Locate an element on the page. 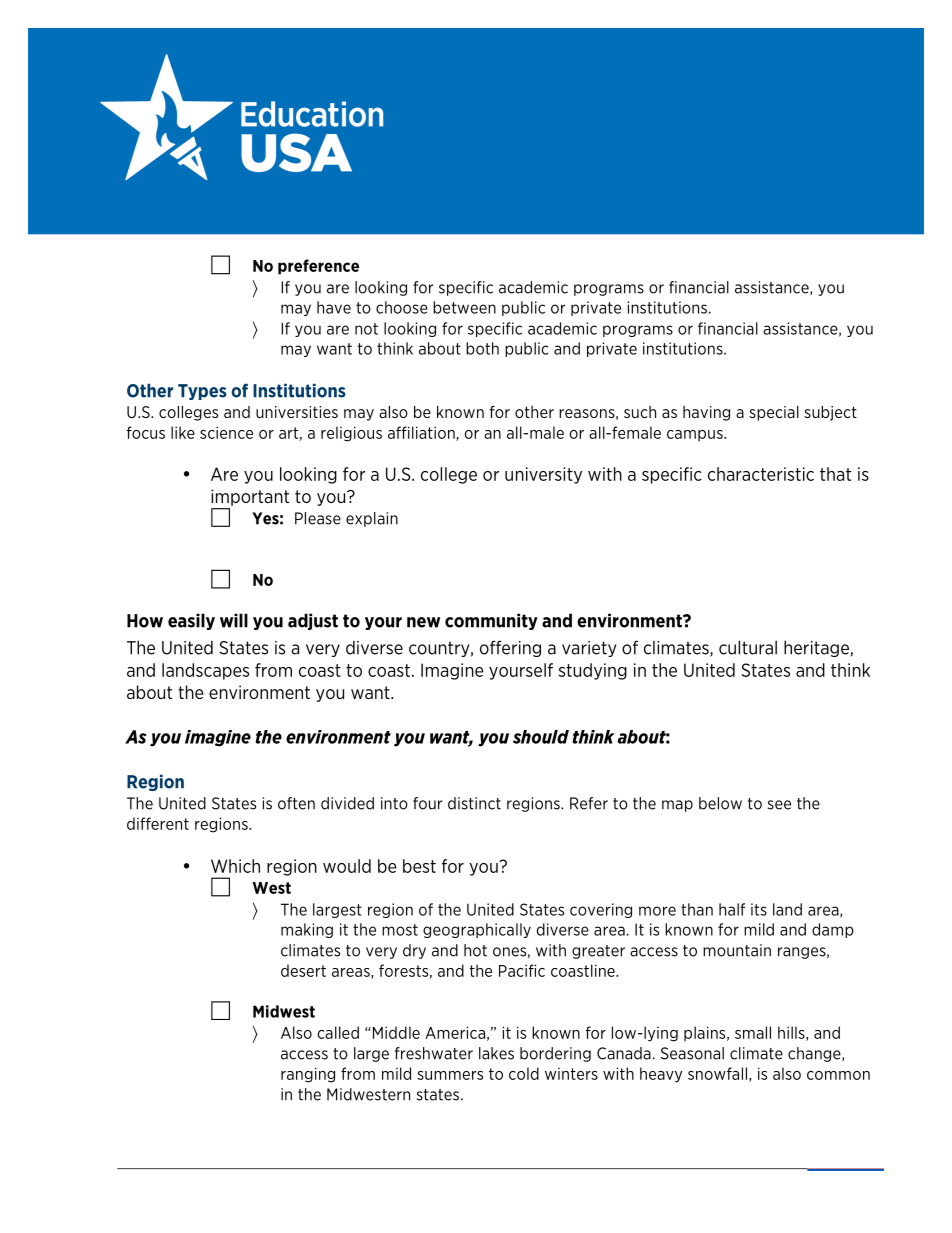 This document has width=952, height=1233. Which is located at coordinates (235, 866).
